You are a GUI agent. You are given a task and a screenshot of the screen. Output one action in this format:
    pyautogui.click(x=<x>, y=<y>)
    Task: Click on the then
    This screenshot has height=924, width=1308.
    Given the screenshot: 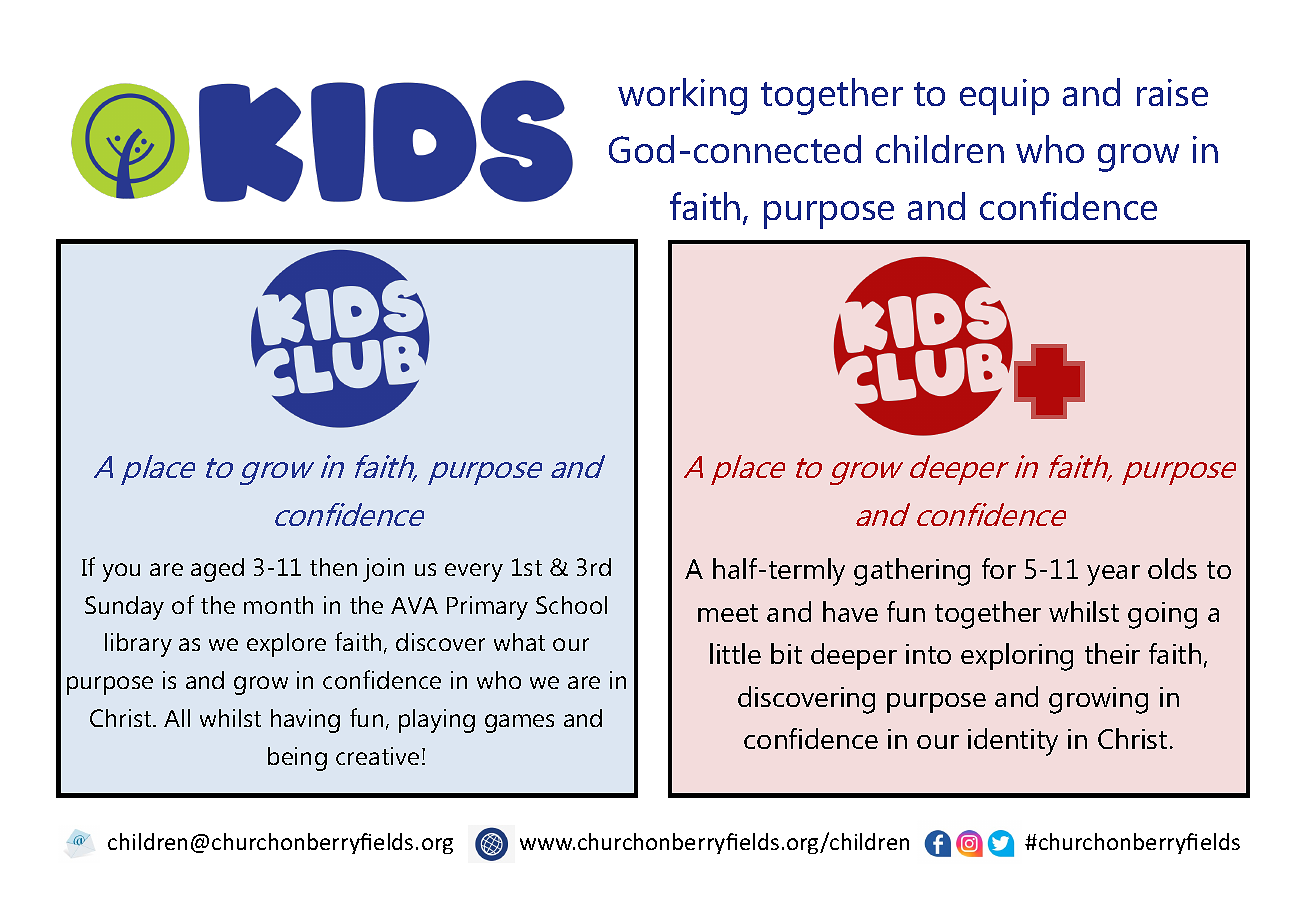 What is the action you would take?
    pyautogui.click(x=333, y=567)
